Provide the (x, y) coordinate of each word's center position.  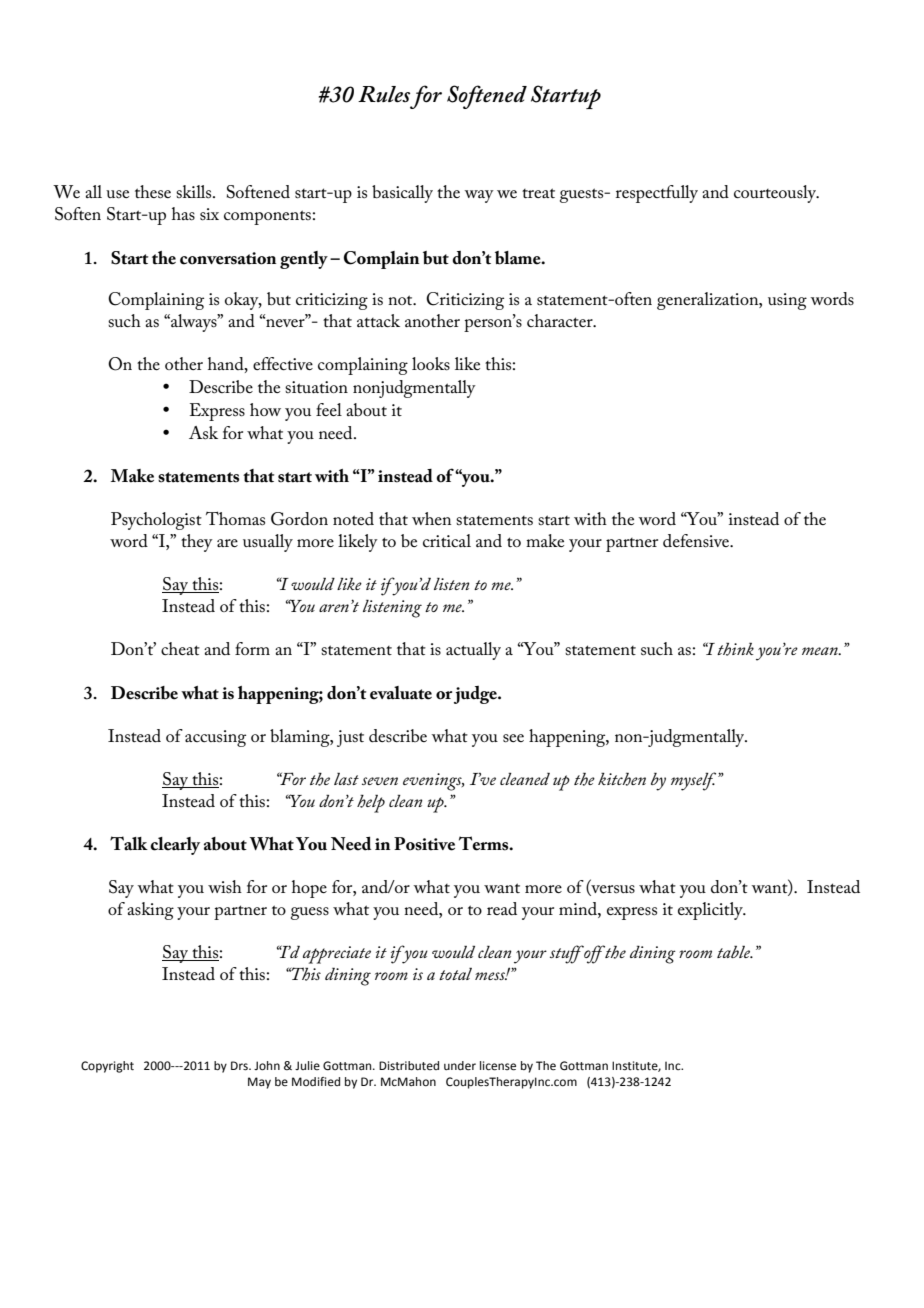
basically (402, 194)
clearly (175, 846)
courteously (776, 194)
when (431, 518)
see (513, 738)
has (183, 214)
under (460, 1066)
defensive (697, 541)
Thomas (235, 518)
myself (695, 781)
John (267, 1066)
